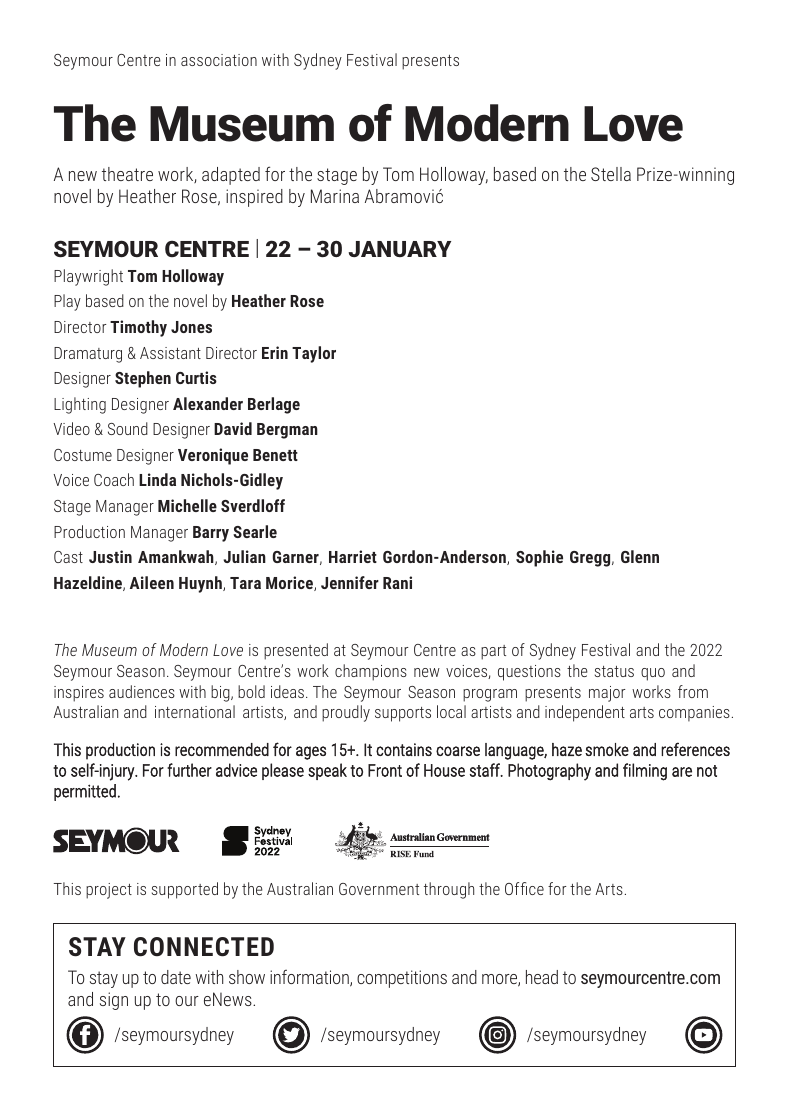 Image resolution: width=789 pixels, height=1120 pixels. What do you see at coordinates (335, 196) in the document?
I see `Marina` at bounding box center [335, 196].
